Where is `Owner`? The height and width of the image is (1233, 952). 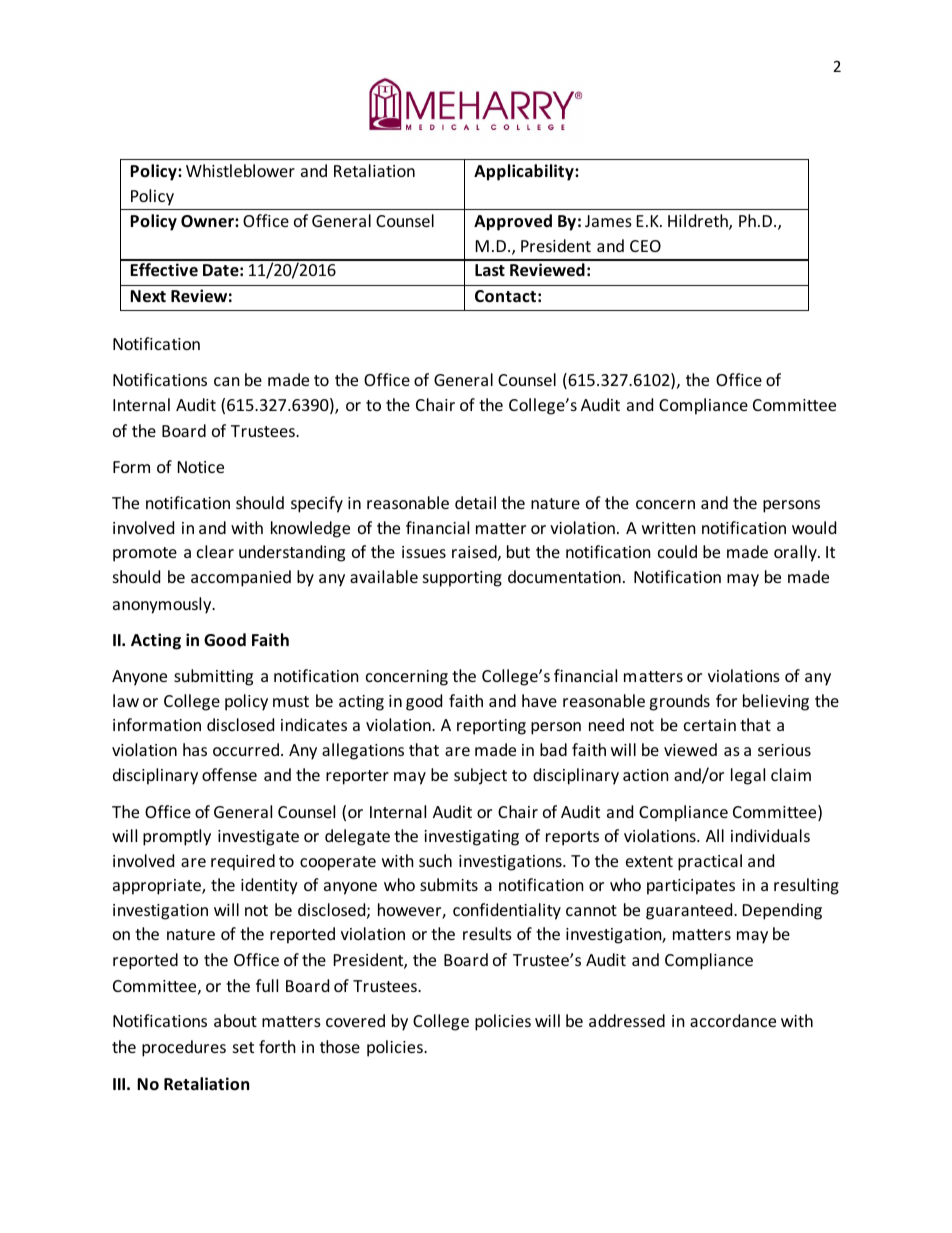
Owner is located at coordinates (208, 221).
